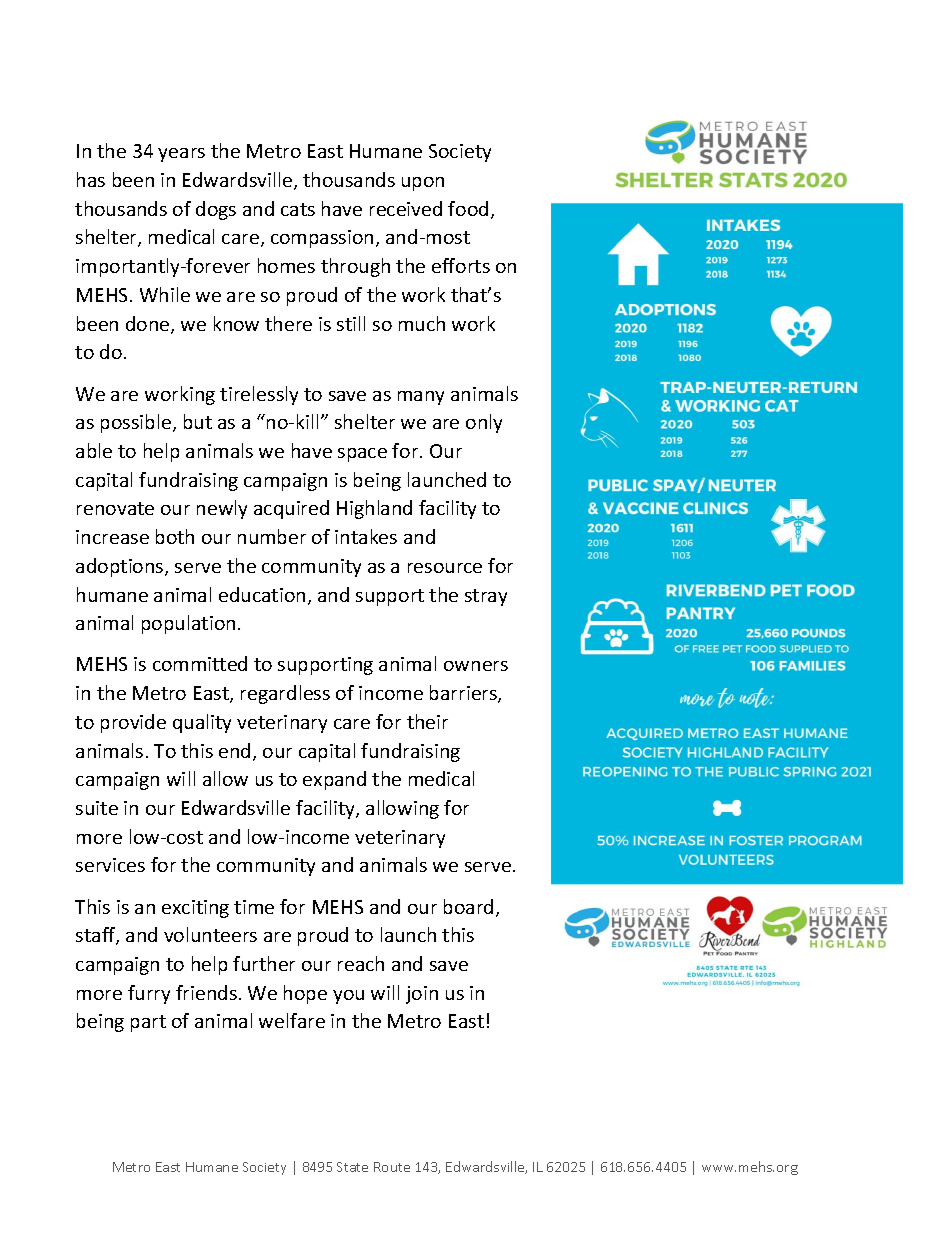  What do you see at coordinates (148, 1023) in the document?
I see `part` at bounding box center [148, 1023].
